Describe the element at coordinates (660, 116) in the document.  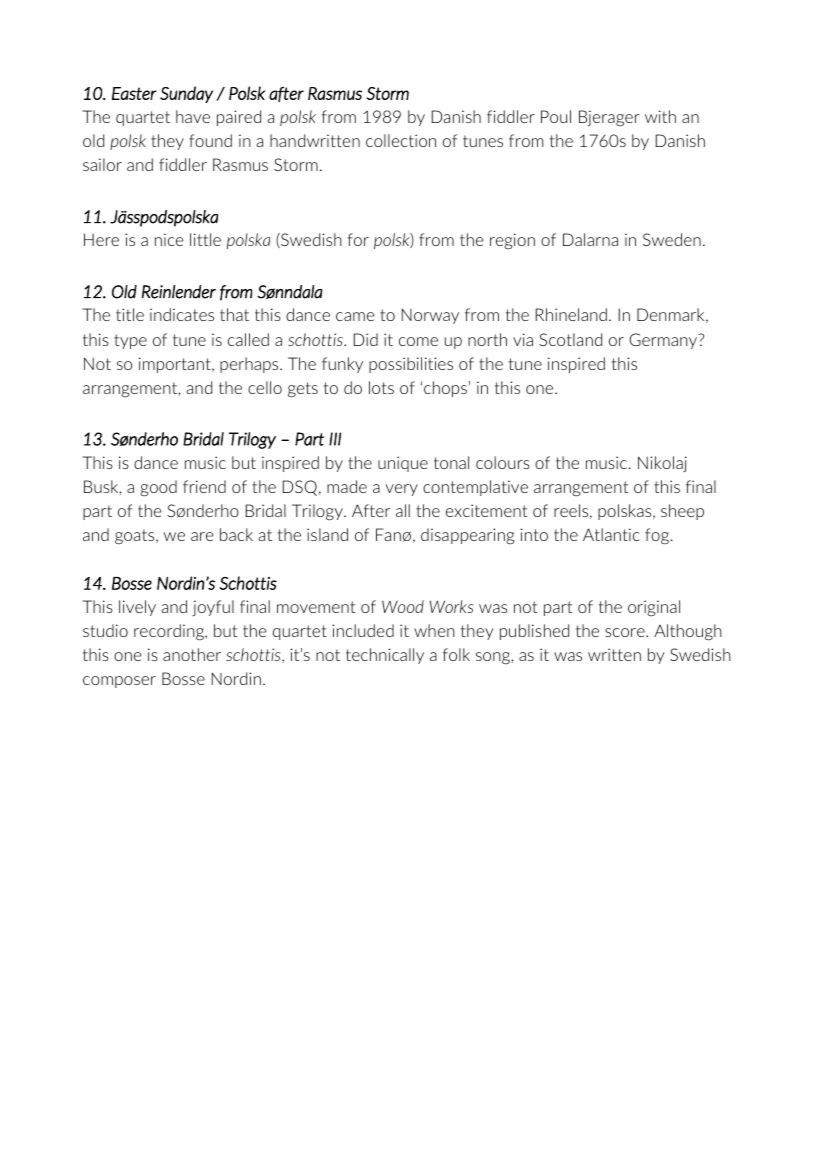
I see `with` at that location.
